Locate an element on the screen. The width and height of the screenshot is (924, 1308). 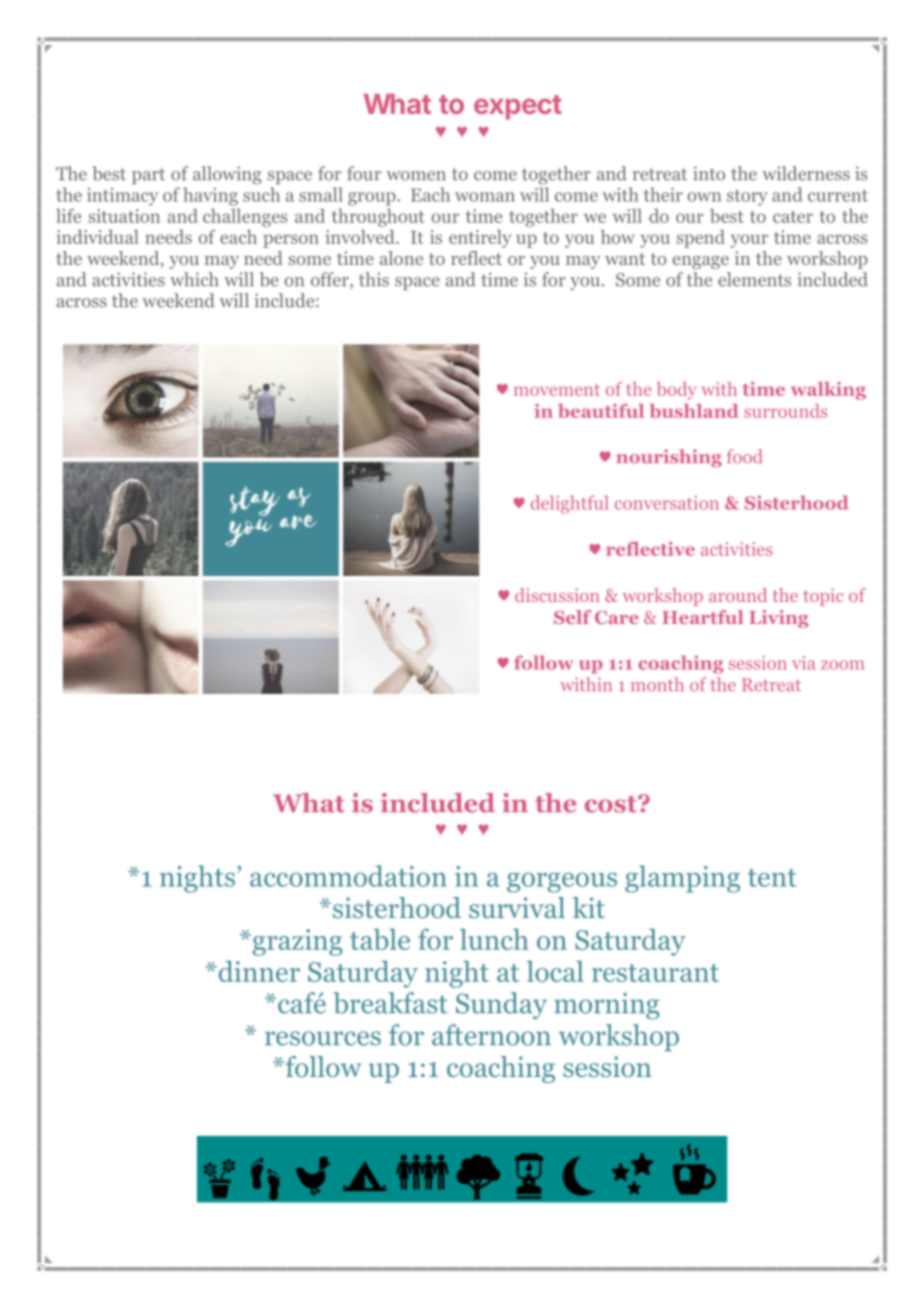
cost is located at coordinates (612, 804).
